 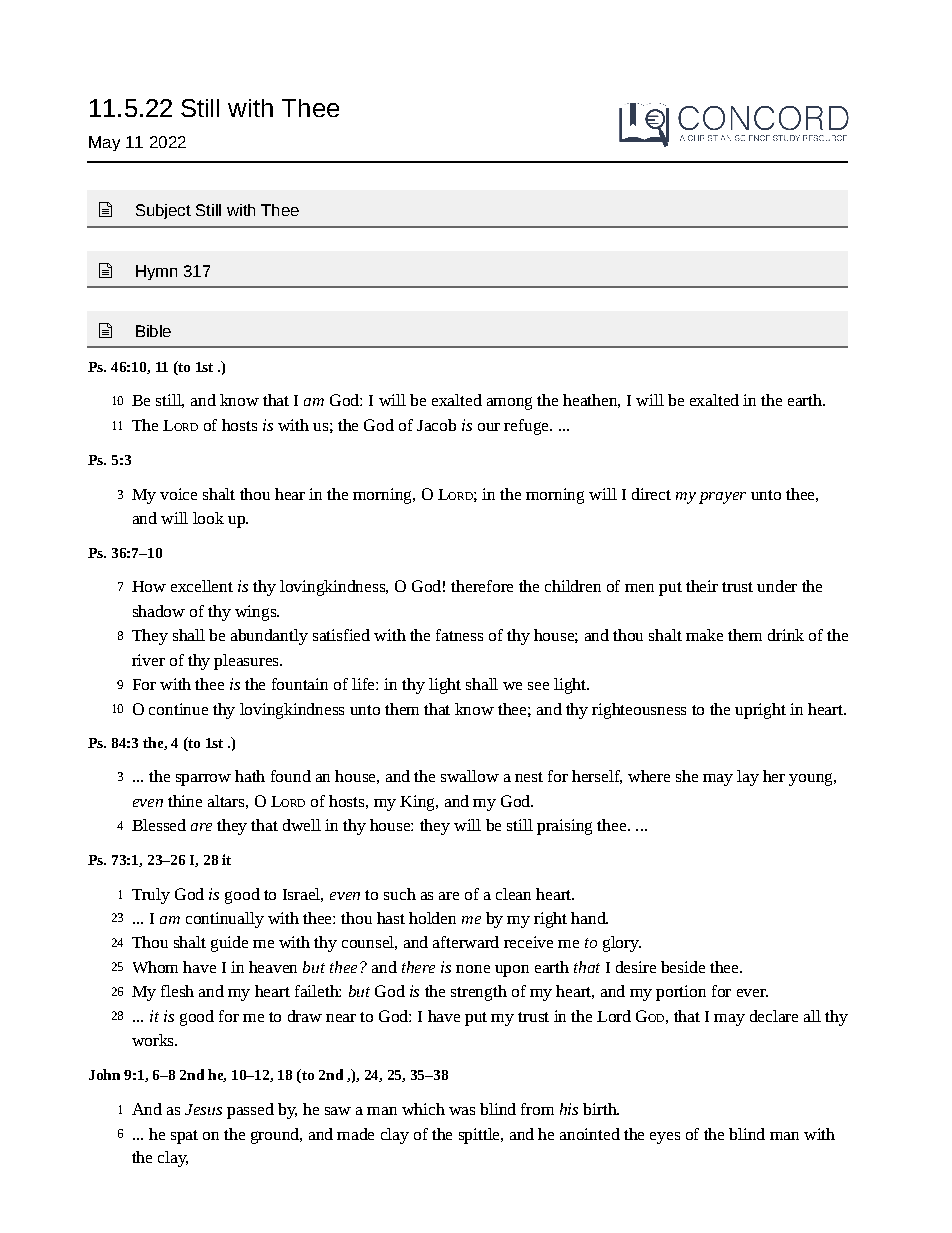 What do you see at coordinates (573, 586) in the screenshot?
I see `children` at bounding box center [573, 586].
